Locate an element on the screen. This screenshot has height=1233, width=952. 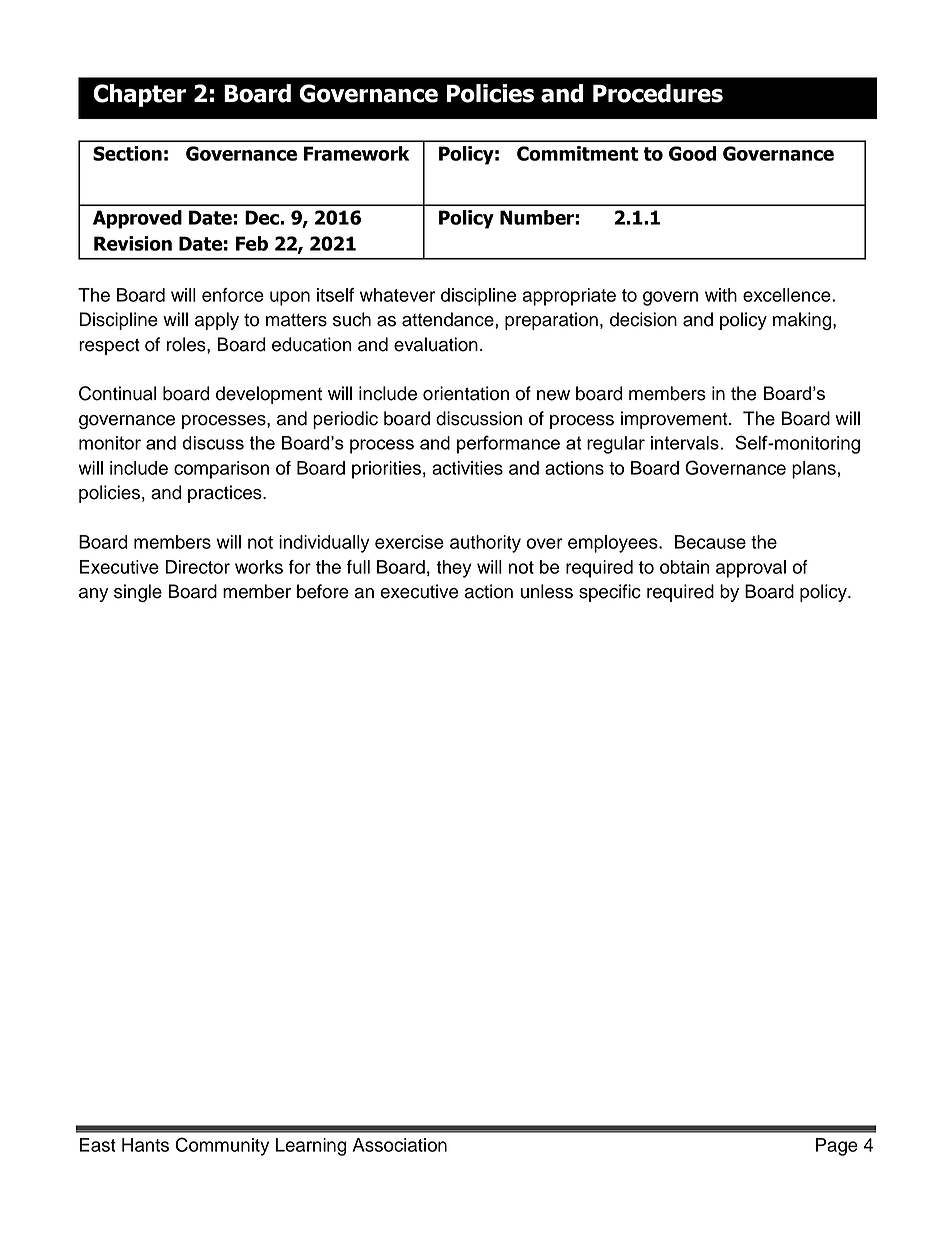
Good is located at coordinates (692, 153).
